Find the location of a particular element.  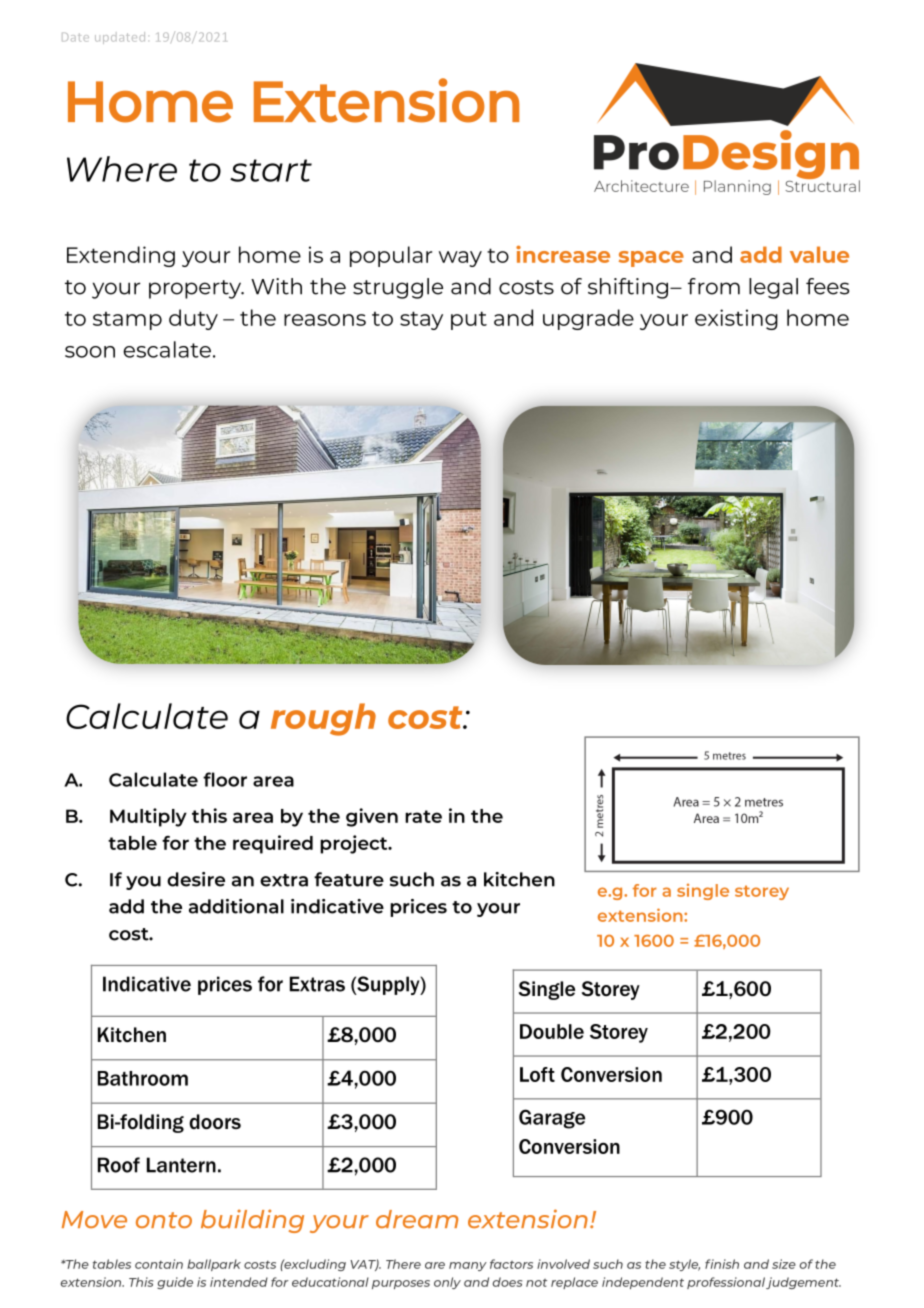

Where is located at coordinates (122, 169).
